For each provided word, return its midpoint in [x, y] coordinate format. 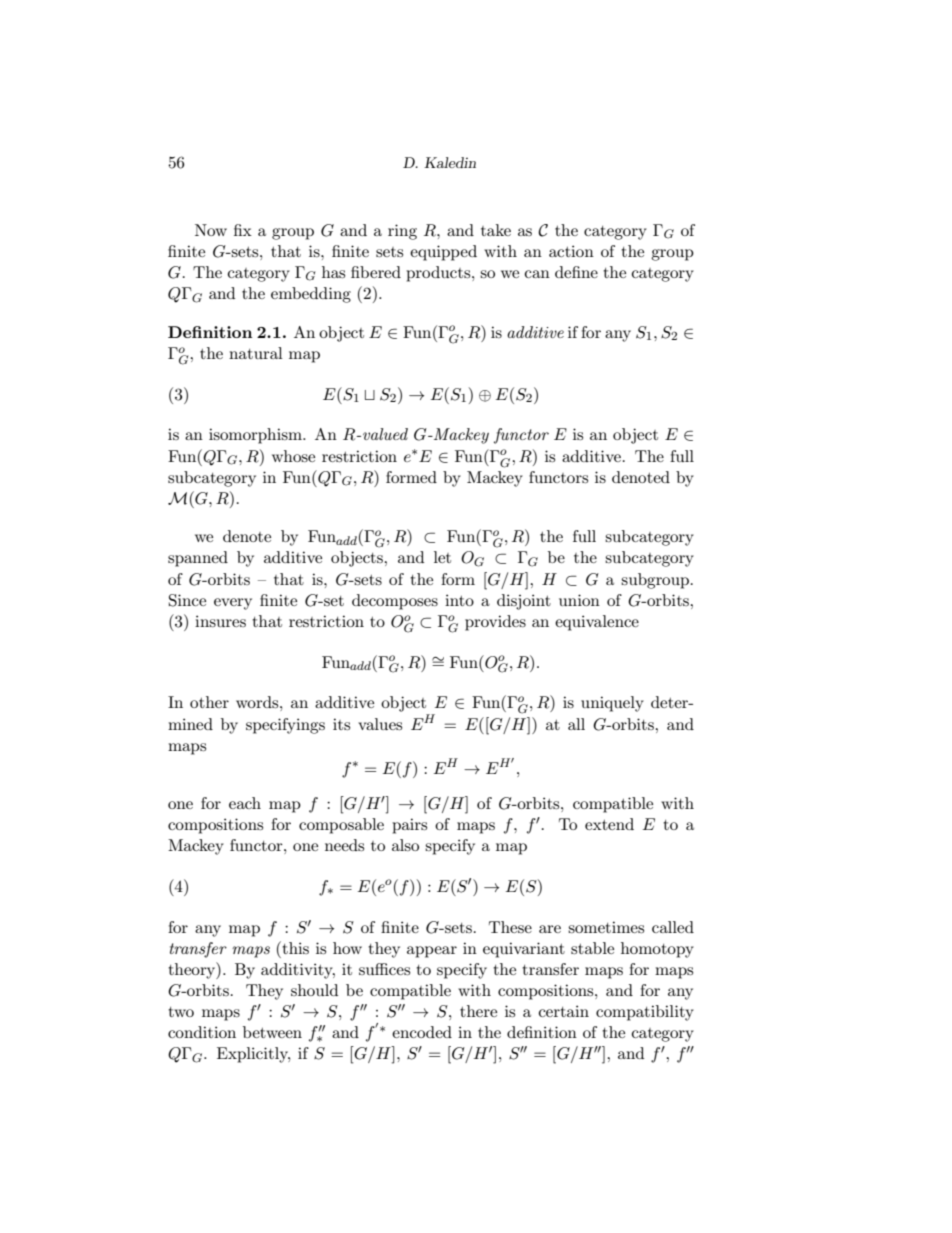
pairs [409, 826]
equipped [443, 253]
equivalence [597, 623]
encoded [422, 1032]
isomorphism [256, 436]
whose [293, 456]
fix [243, 230]
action [571, 251]
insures [220, 621]
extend [609, 824]
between [272, 1032]
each [245, 803]
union [579, 600]
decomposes [395, 602]
